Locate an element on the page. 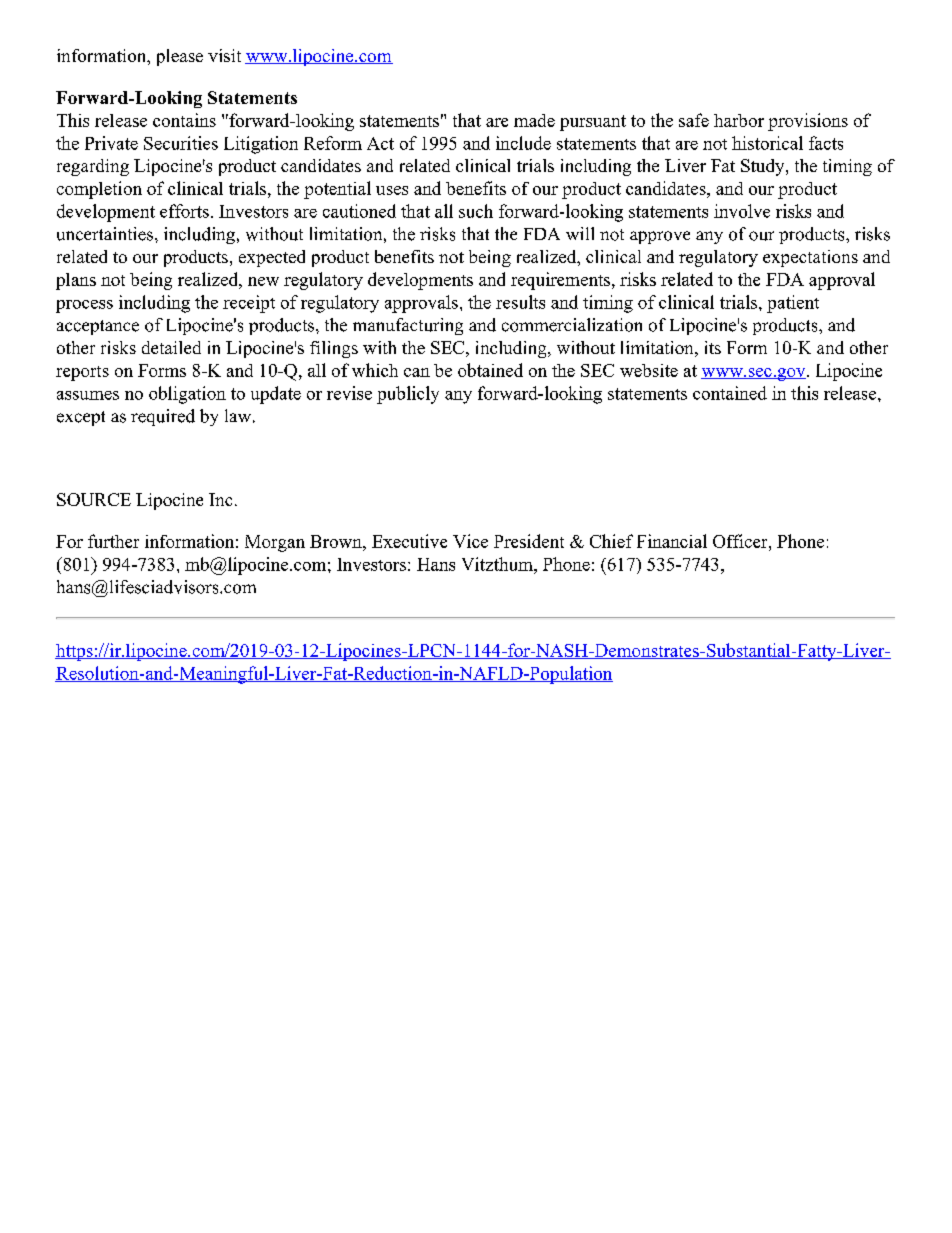 The width and height of the image is (952, 1233). patient is located at coordinates (793, 304).
